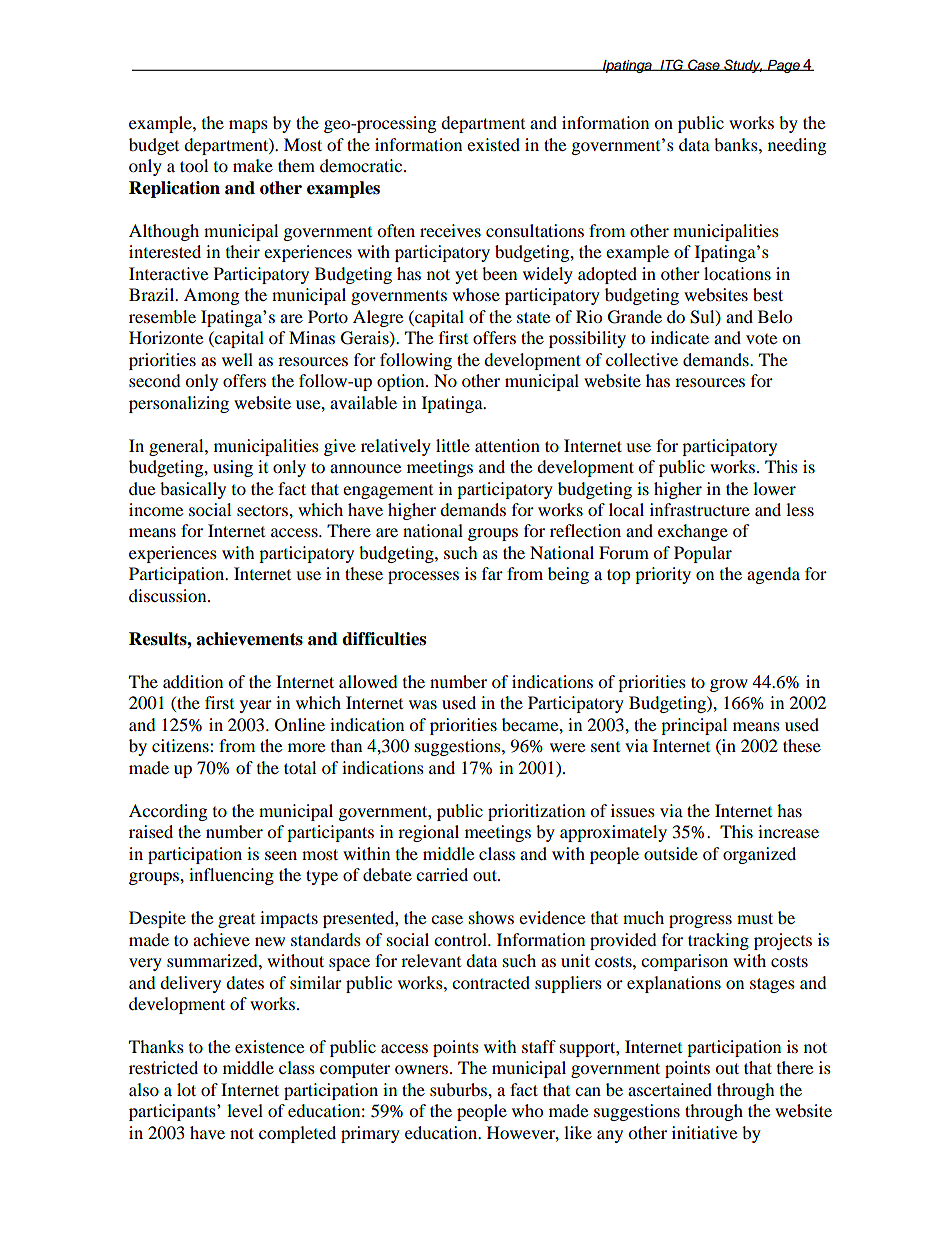 Image resolution: width=952 pixels, height=1233 pixels. What do you see at coordinates (248, 126) in the screenshot?
I see `maps` at bounding box center [248, 126].
